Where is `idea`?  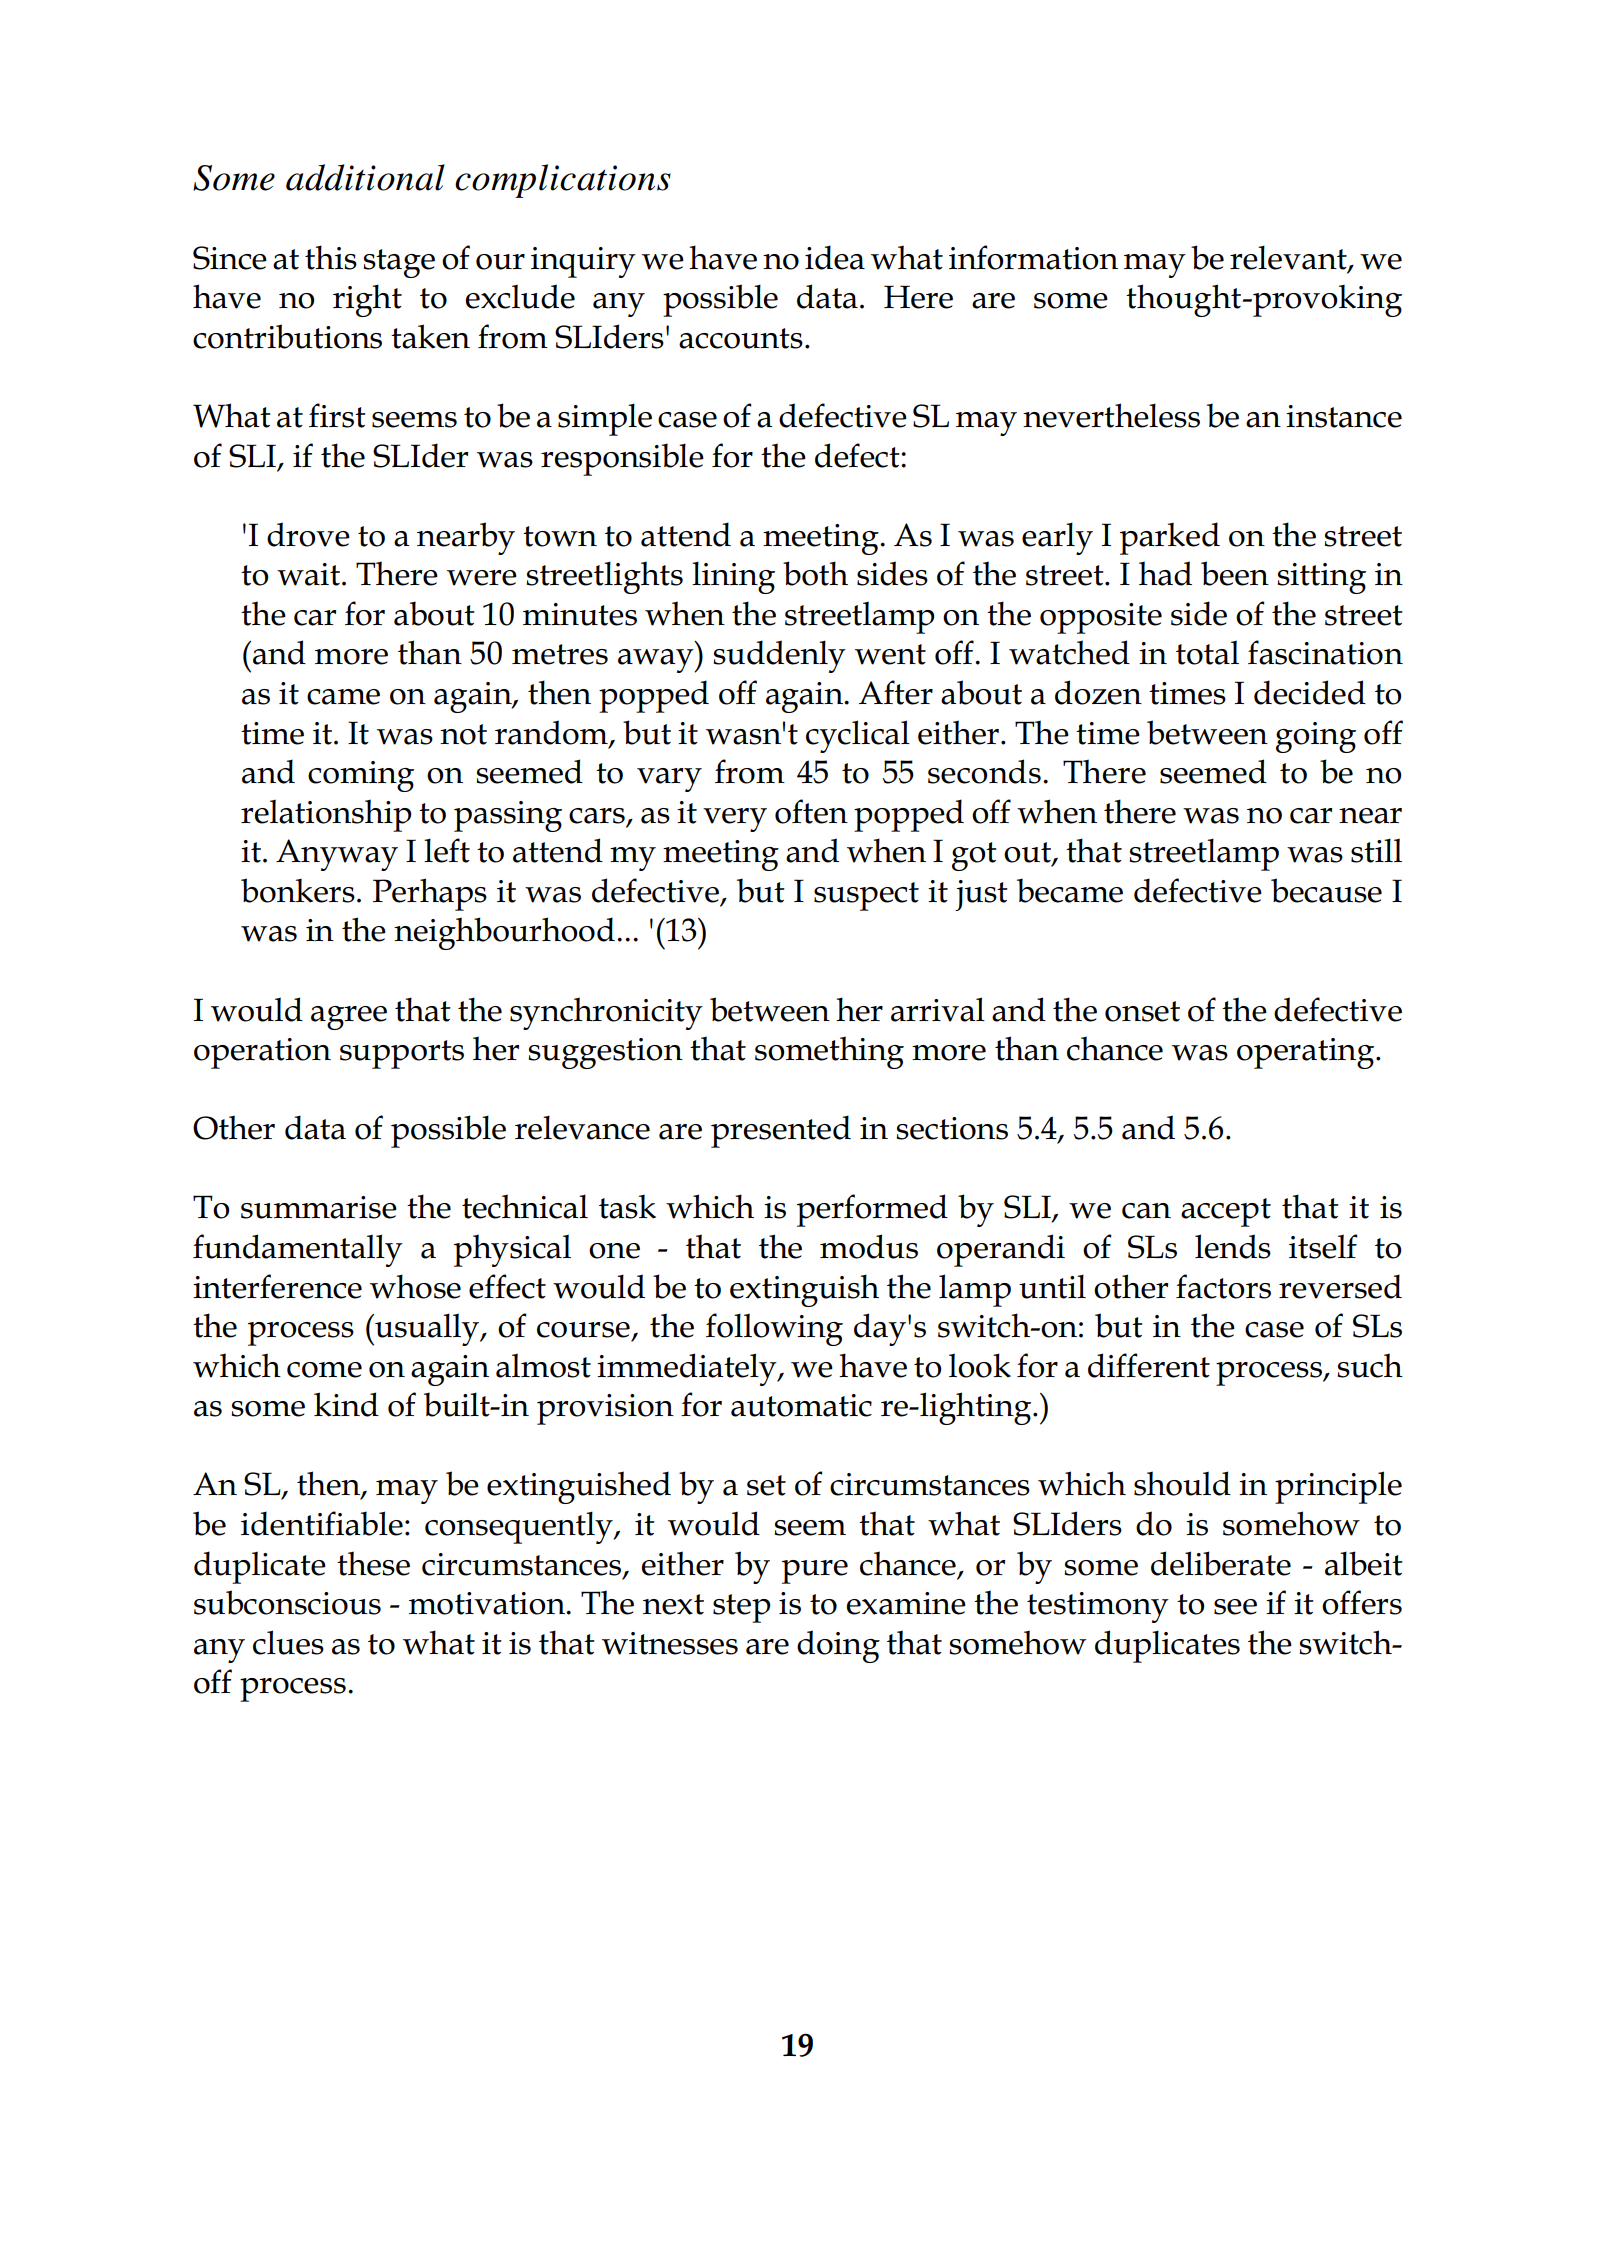
idea is located at coordinates (835, 257).
